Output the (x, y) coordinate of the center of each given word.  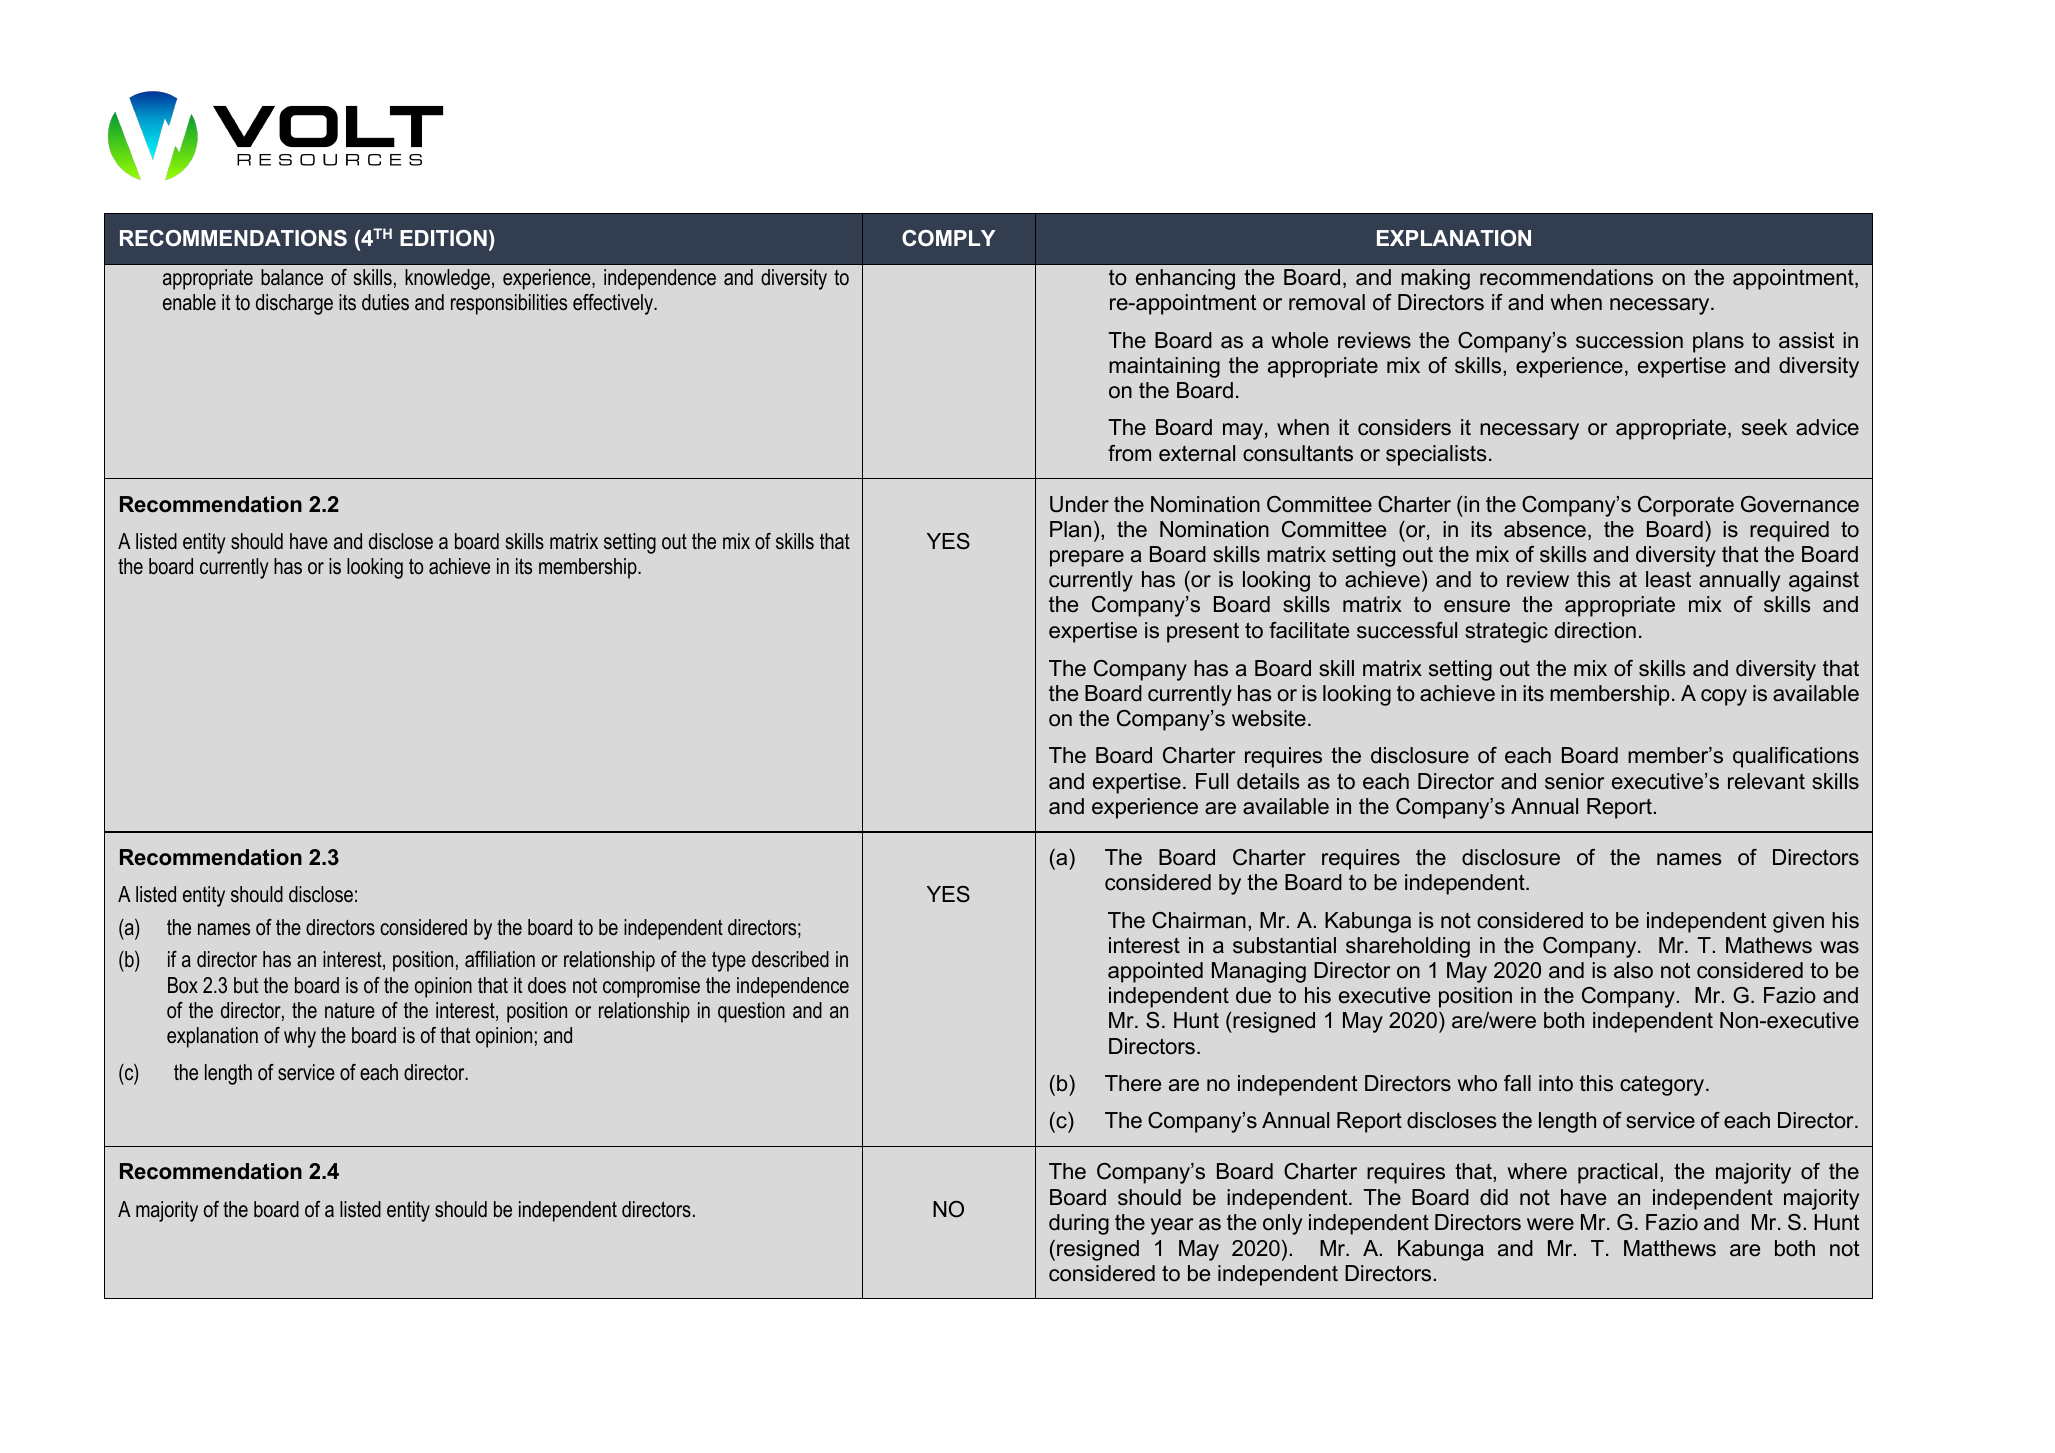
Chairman (1199, 920)
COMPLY (949, 238)
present (1203, 632)
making (1435, 279)
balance (292, 277)
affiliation (500, 959)
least (1668, 579)
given (1798, 922)
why (300, 1037)
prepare (1087, 558)
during (1079, 1224)
